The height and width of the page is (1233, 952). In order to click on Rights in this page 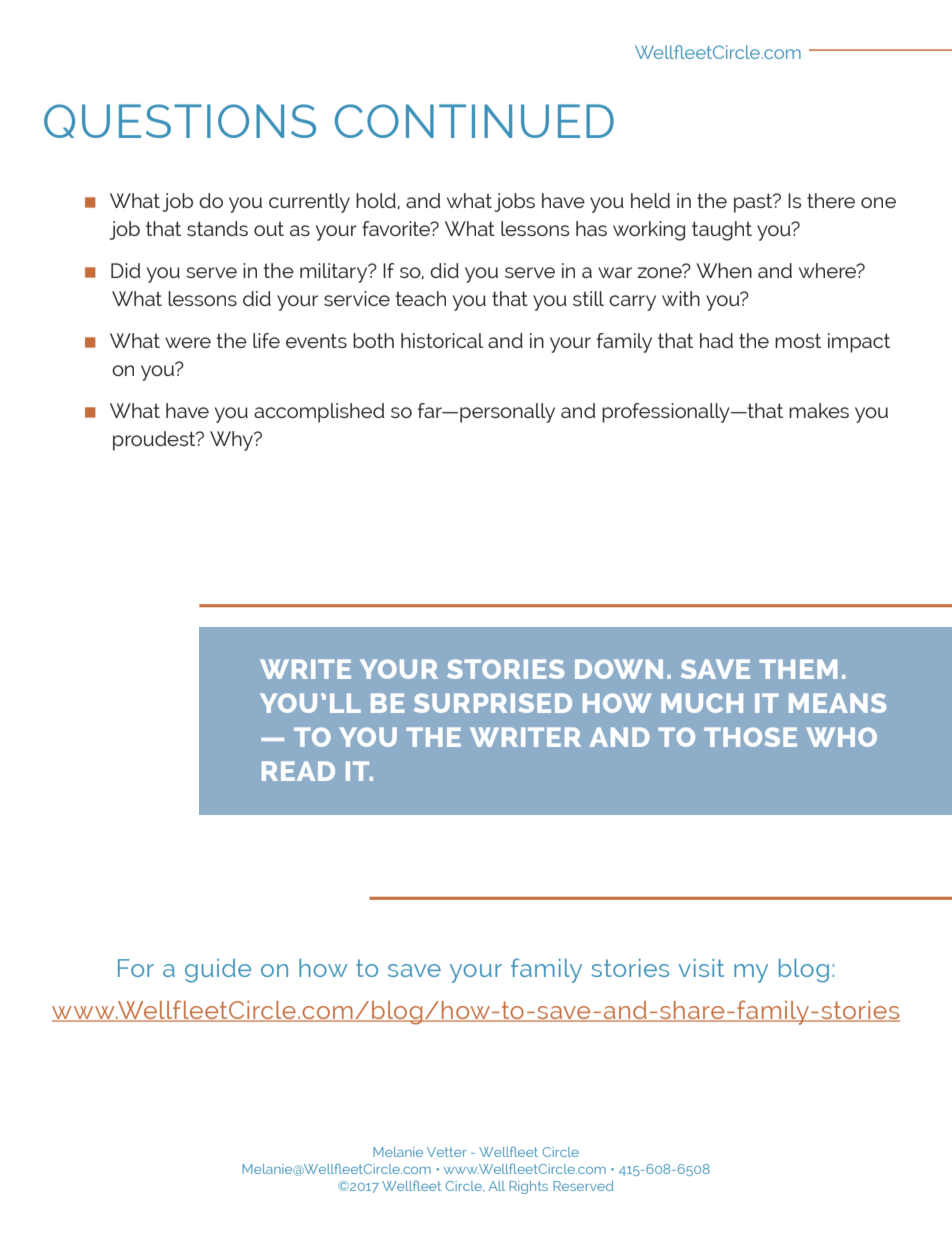, I will do `click(528, 1187)`.
